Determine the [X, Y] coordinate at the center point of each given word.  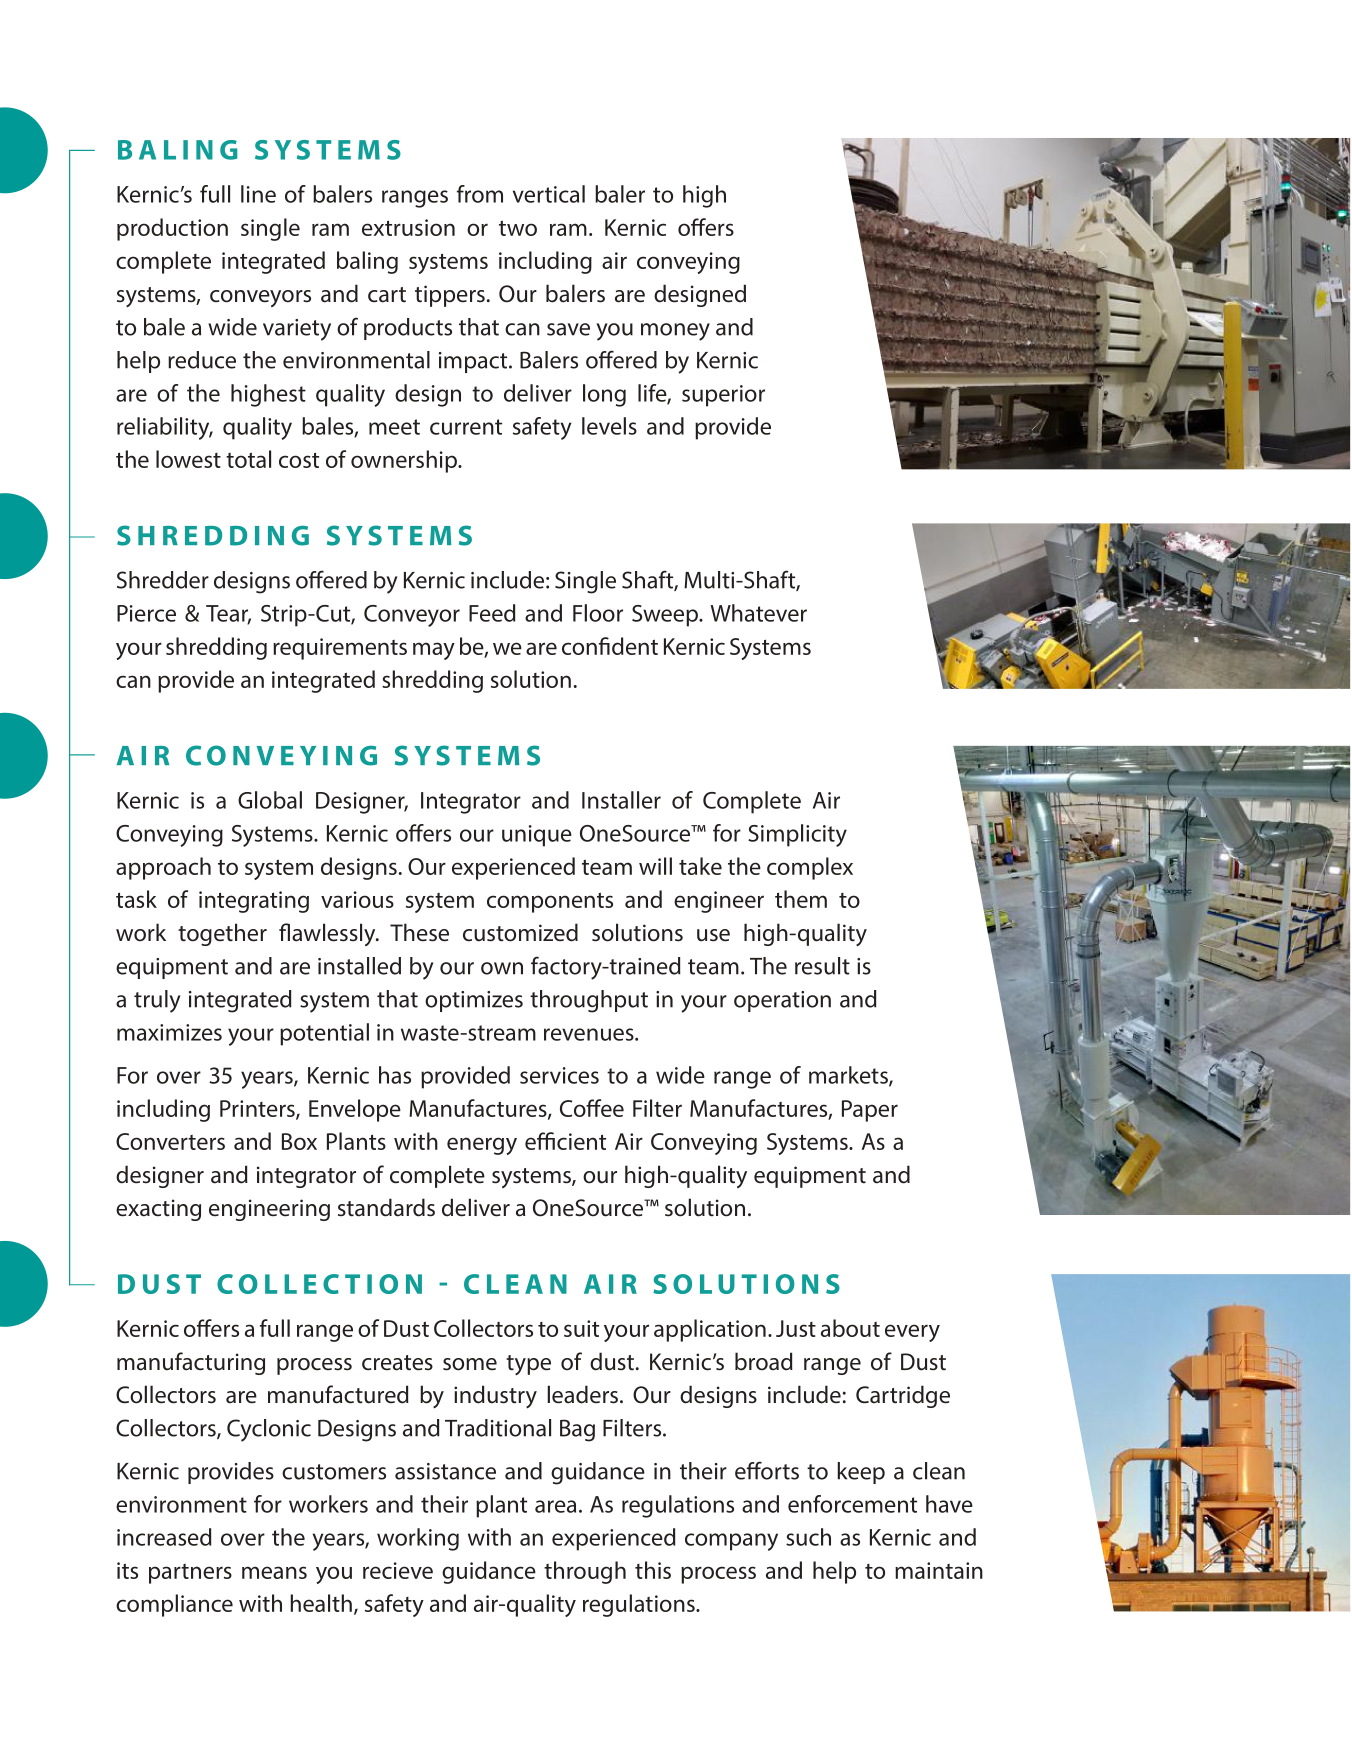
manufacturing [191, 1363]
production [172, 229]
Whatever [758, 613]
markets [849, 1076]
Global [270, 800]
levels [609, 426]
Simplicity [797, 835]
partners [190, 1574]
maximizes [169, 1032]
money [675, 332]
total [248, 459]
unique [537, 836]
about [850, 1328]
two [518, 228]
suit [581, 1328]
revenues [590, 1034]
